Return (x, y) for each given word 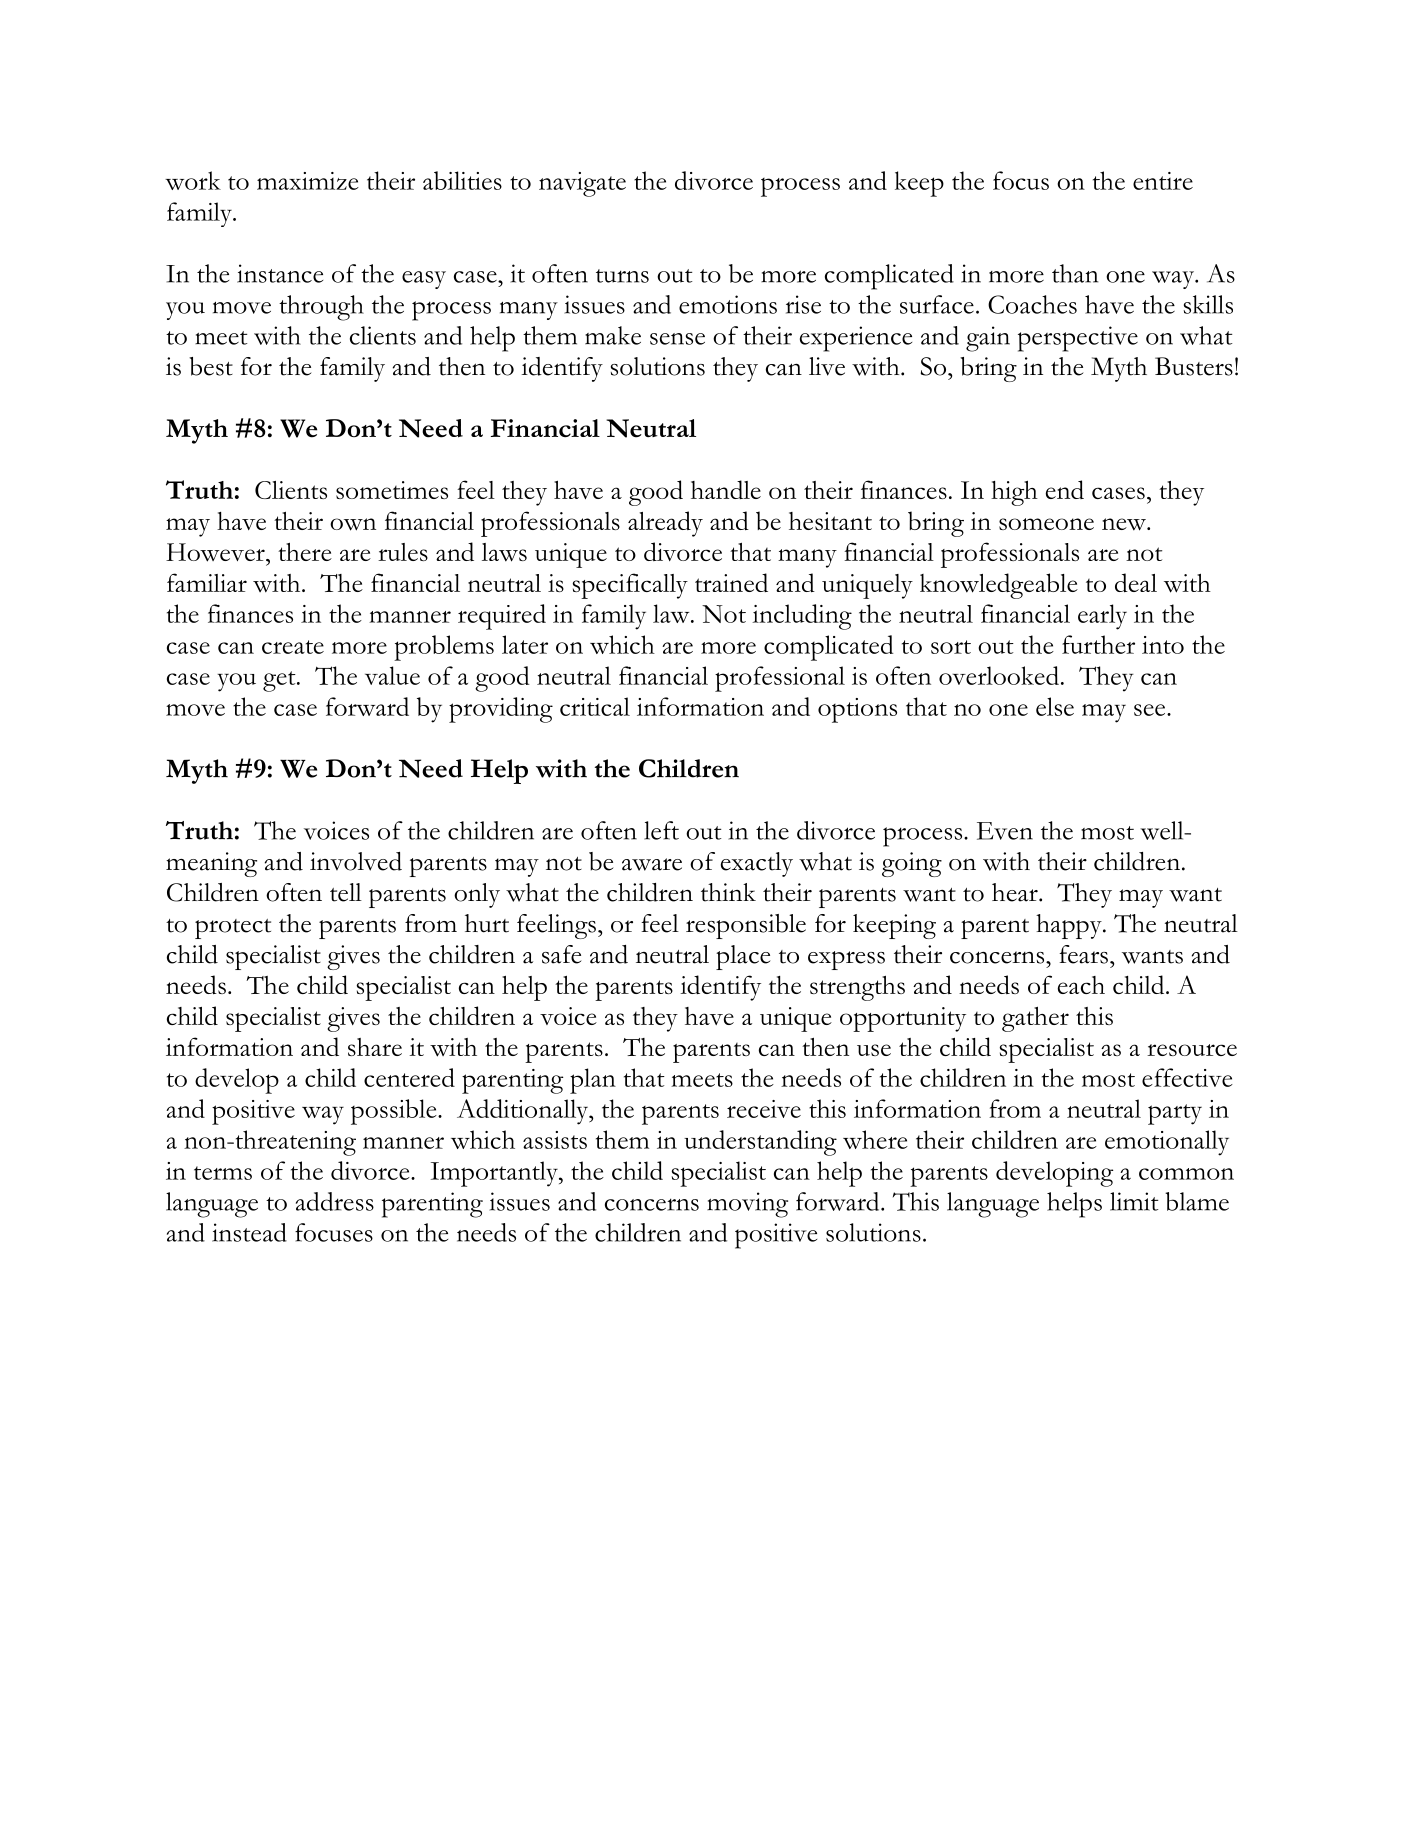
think (728, 892)
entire (1163, 181)
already (665, 524)
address (335, 1201)
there (305, 552)
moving (747, 1205)
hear (1016, 892)
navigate (582, 184)
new (1125, 524)
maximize (308, 181)
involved (356, 861)
